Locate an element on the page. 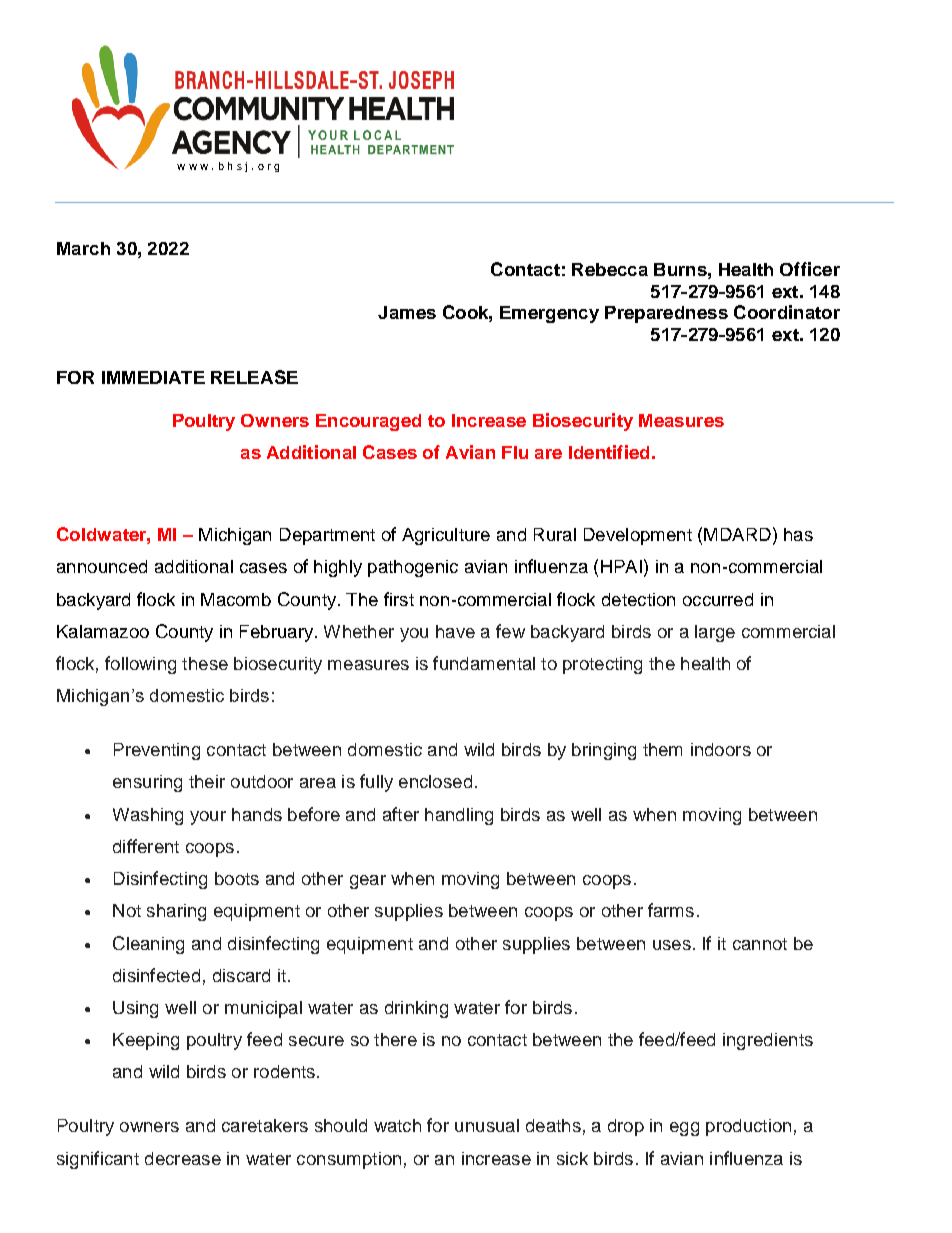 The image size is (952, 1233). fundamental is located at coordinates (484, 663).
